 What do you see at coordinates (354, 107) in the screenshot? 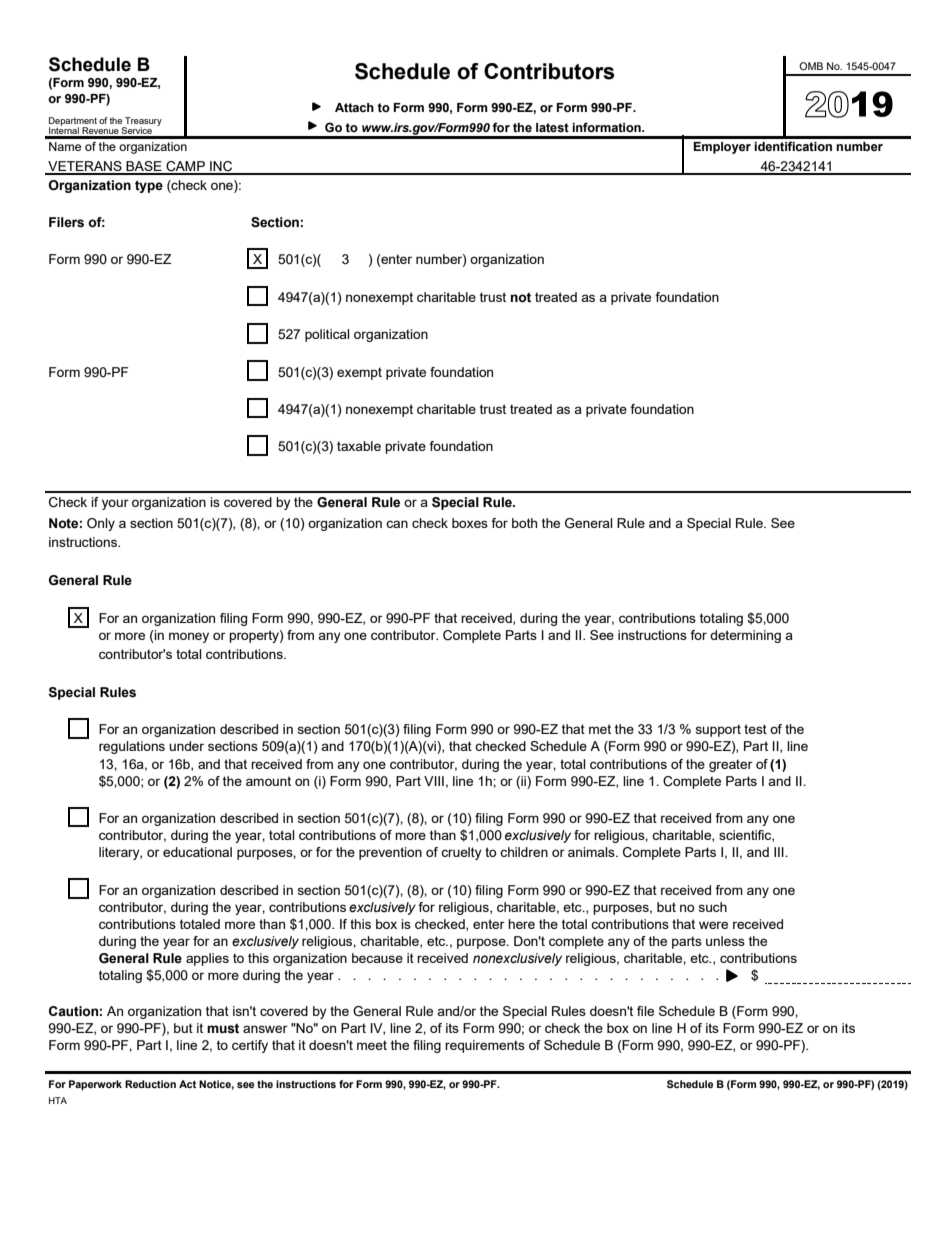
I see `Attach` at bounding box center [354, 107].
